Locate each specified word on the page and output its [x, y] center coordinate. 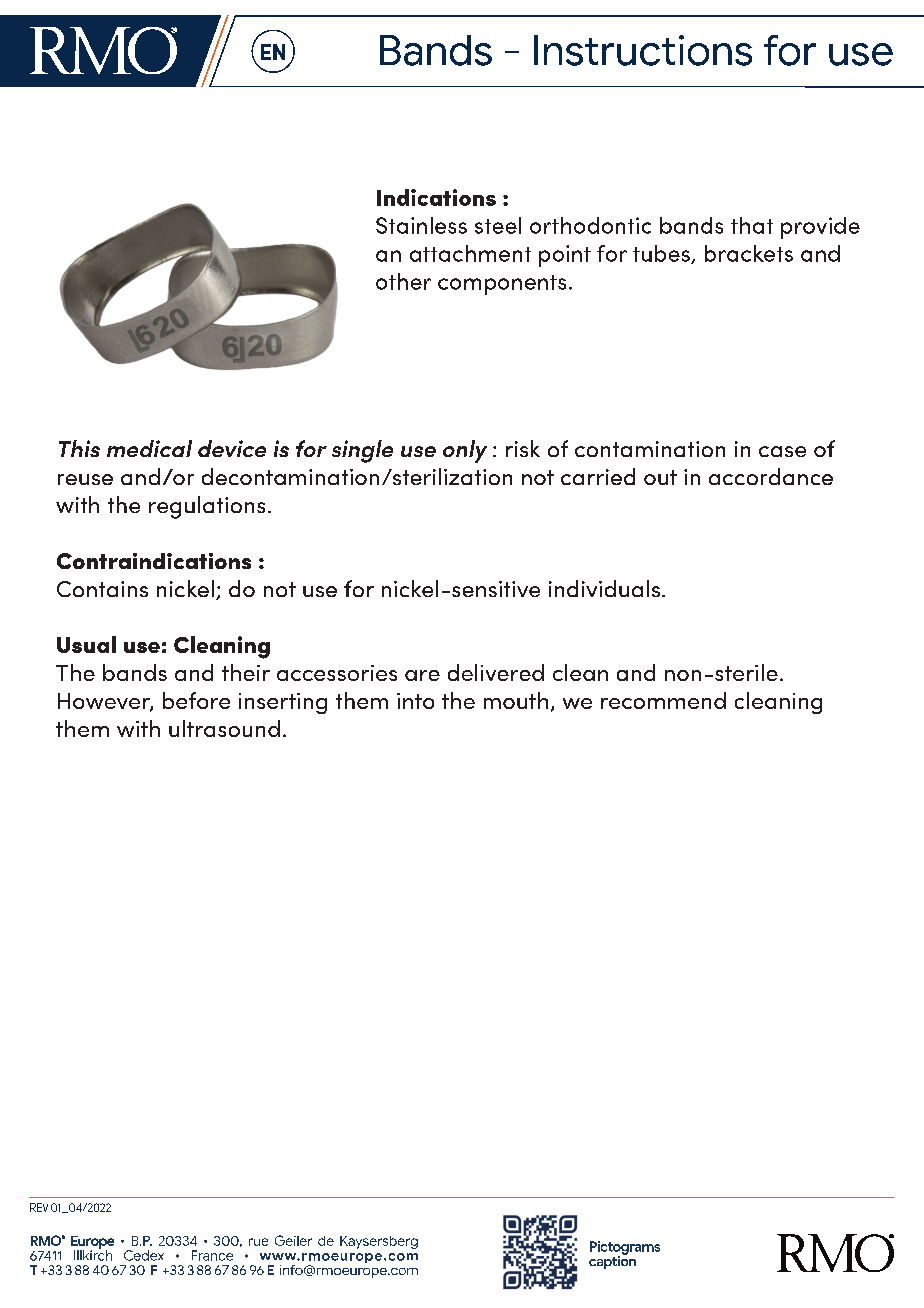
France [212, 1255]
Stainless [421, 225]
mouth [516, 700]
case [782, 451]
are [422, 675]
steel [498, 225]
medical [149, 448]
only [465, 451]
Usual [86, 644]
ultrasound [224, 728]
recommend [663, 700]
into [415, 701]
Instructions [643, 50]
